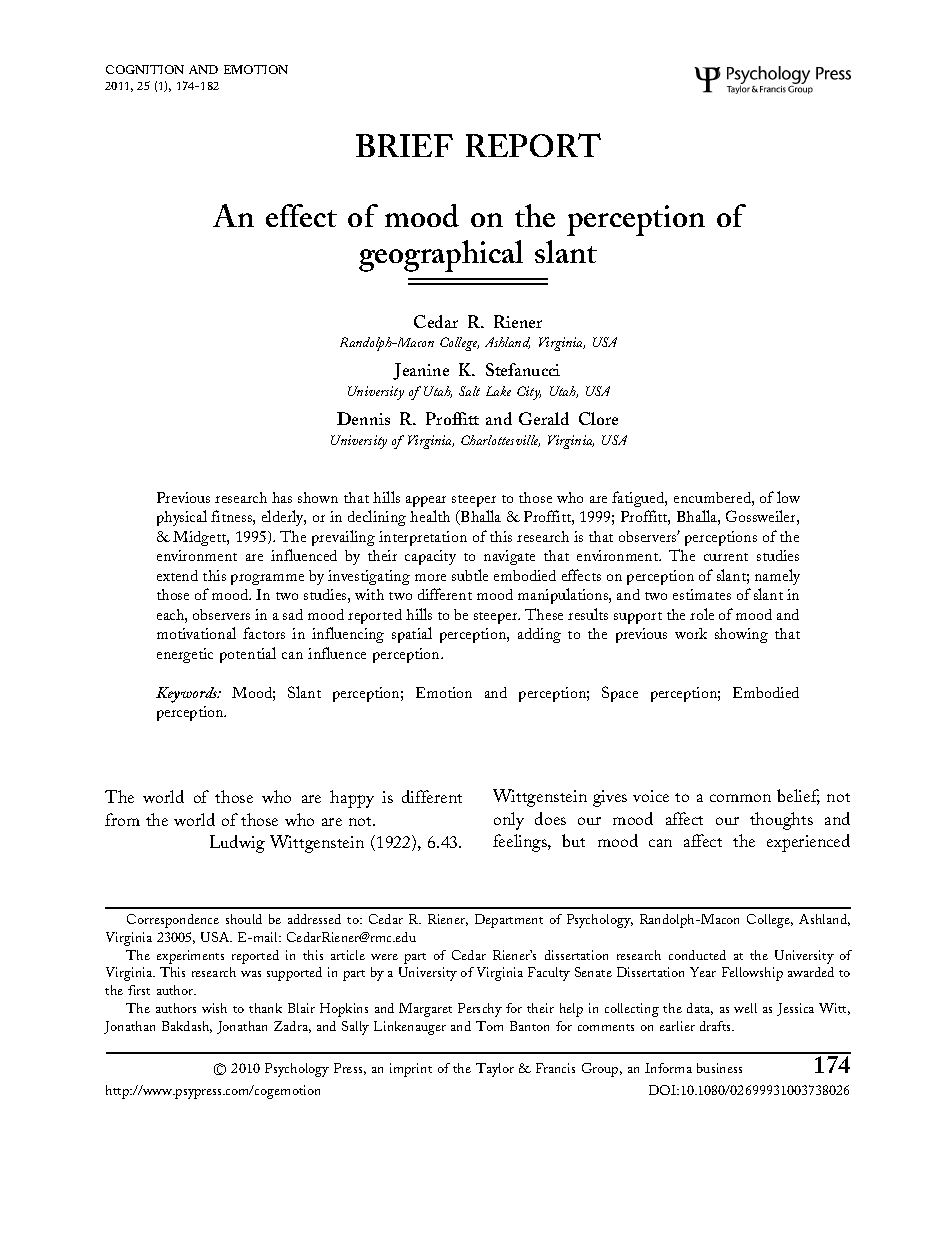  I want to click on drafts, so click(717, 1026).
